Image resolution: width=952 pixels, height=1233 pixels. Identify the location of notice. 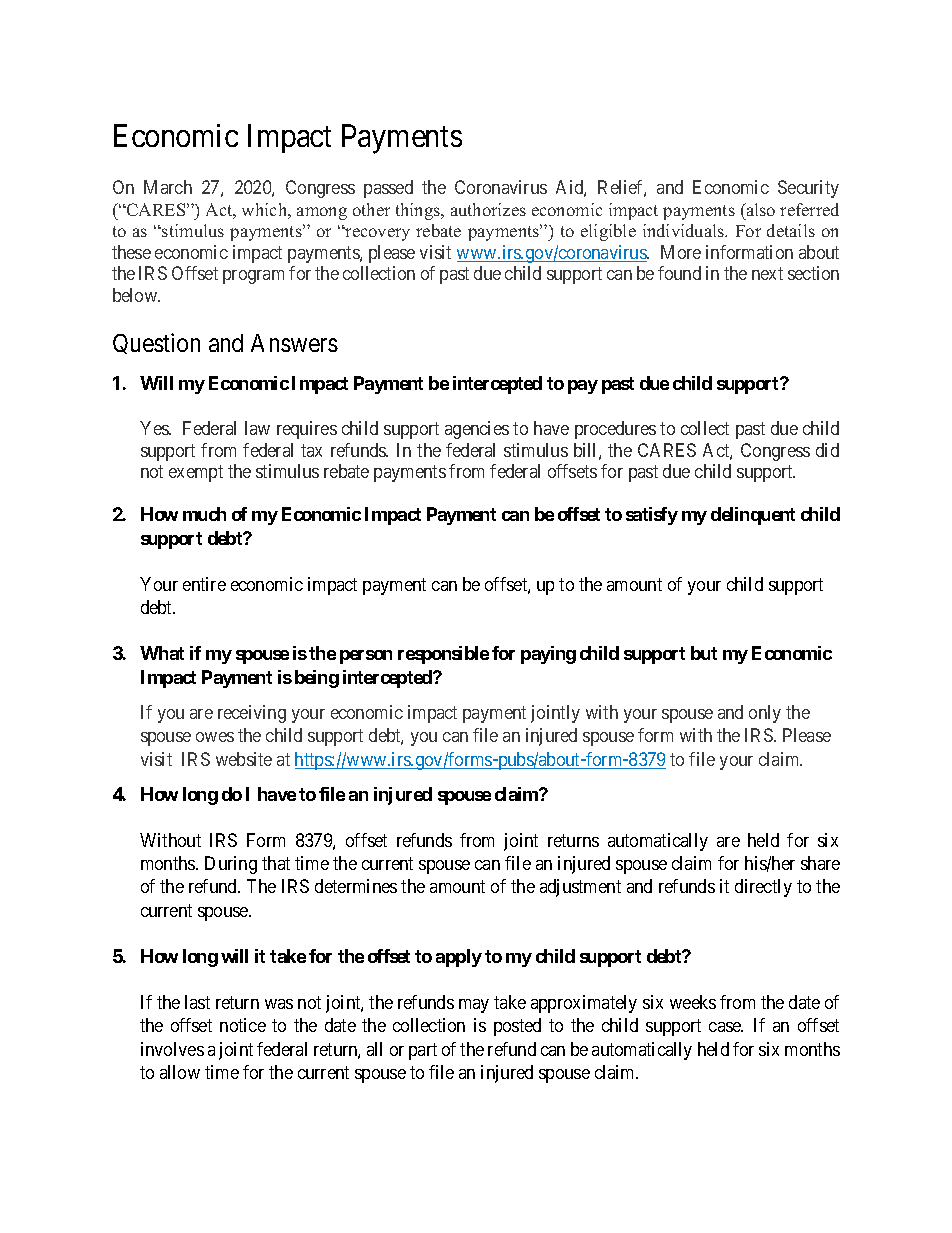
(243, 1025).
